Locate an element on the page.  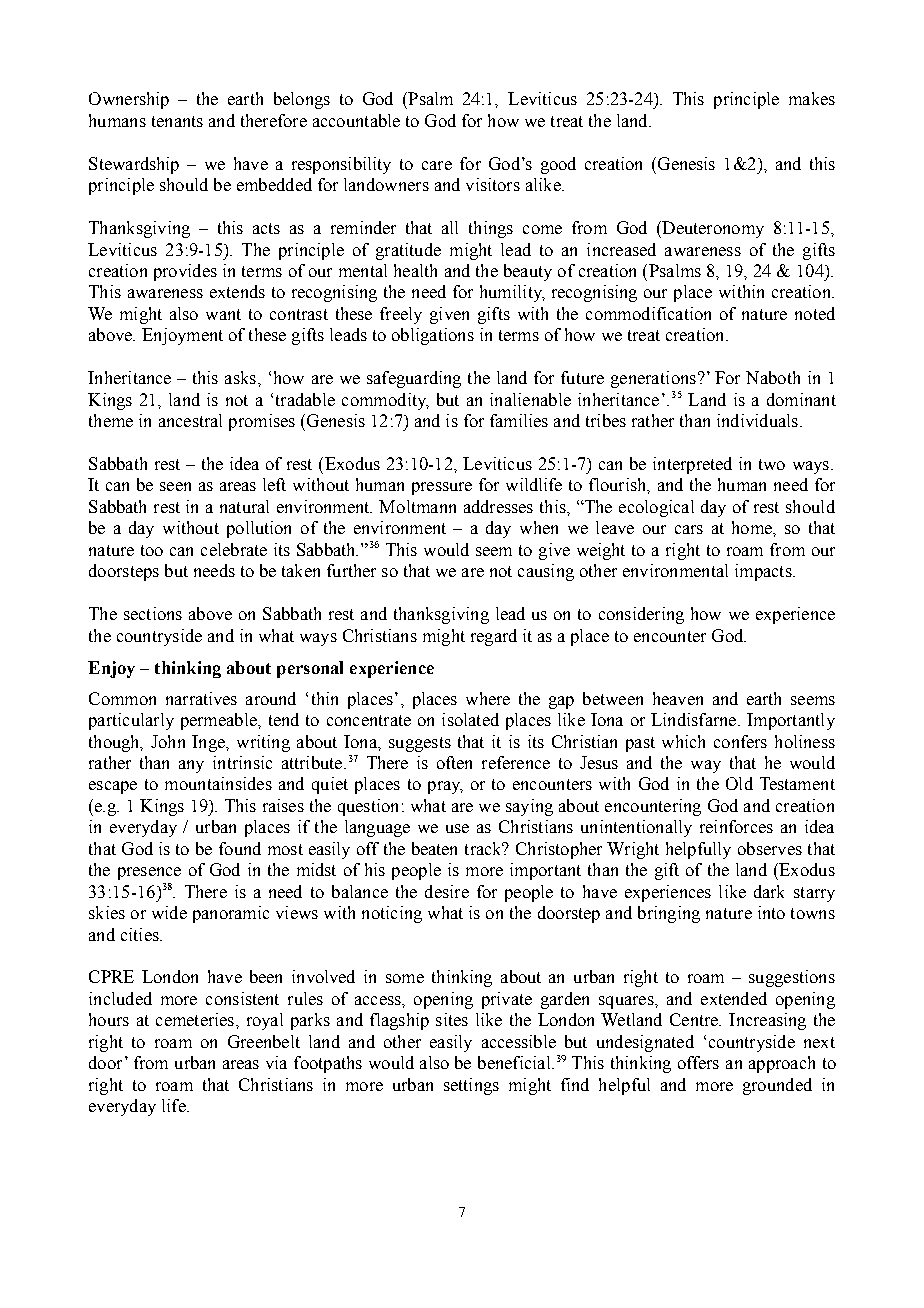
cemeteries is located at coordinates (196, 1019).
